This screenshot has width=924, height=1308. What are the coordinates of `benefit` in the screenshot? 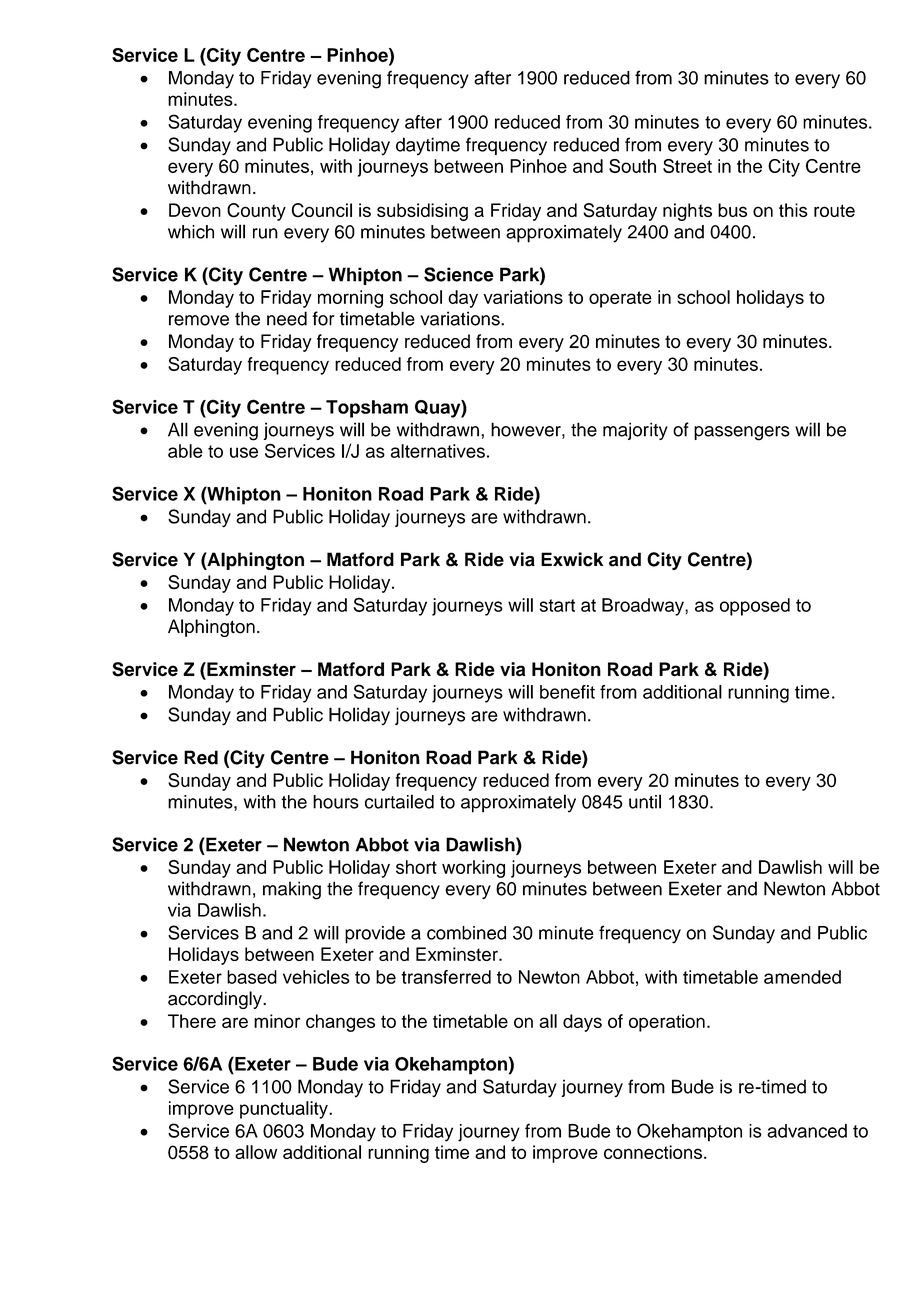 It's located at (567, 692).
